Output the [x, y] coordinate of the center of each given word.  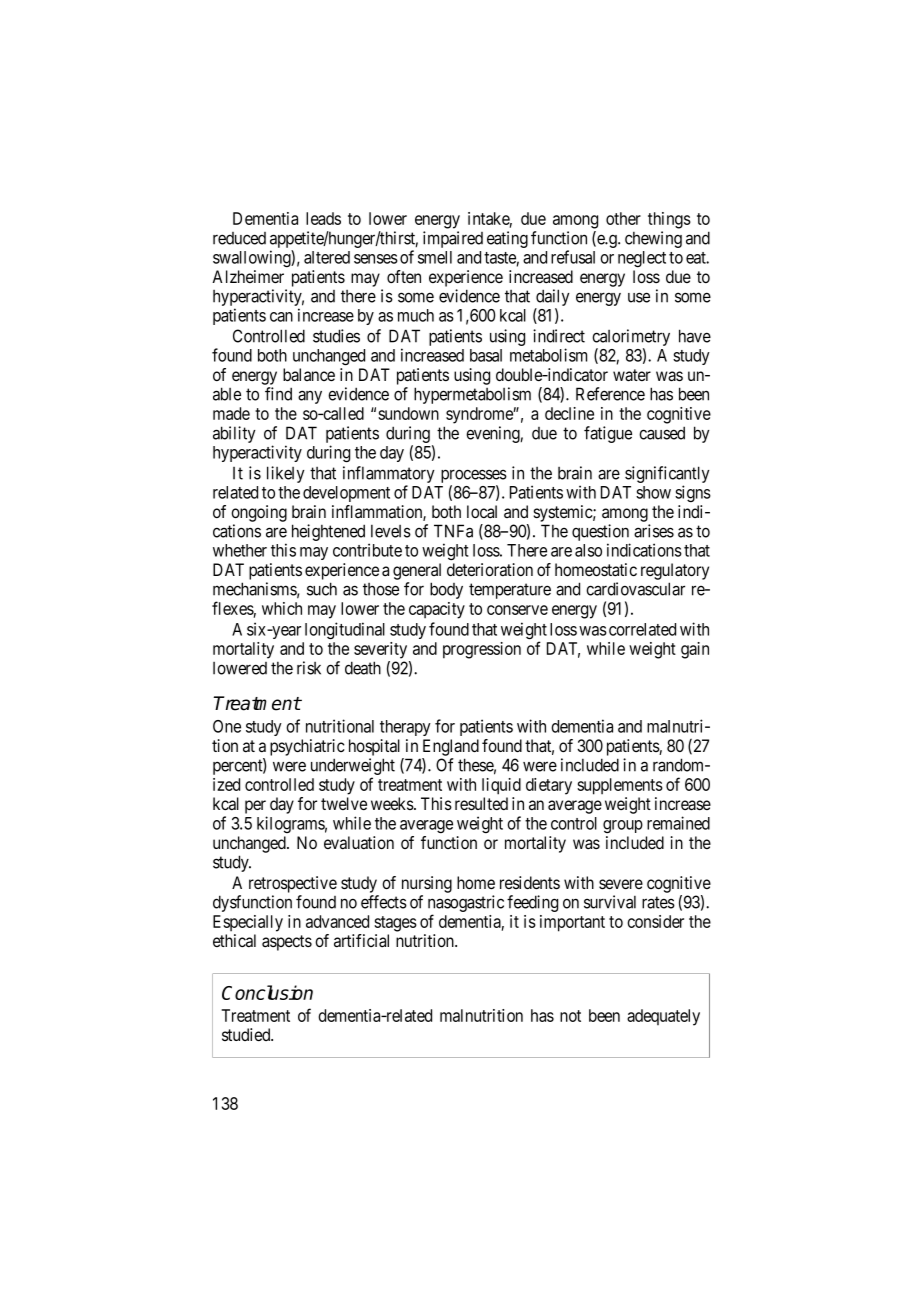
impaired [453, 239]
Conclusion [267, 992]
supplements [620, 786]
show [653, 492]
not [570, 1016]
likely [286, 474]
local [482, 512]
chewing [653, 239]
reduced [239, 238]
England [451, 747]
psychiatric [307, 747]
